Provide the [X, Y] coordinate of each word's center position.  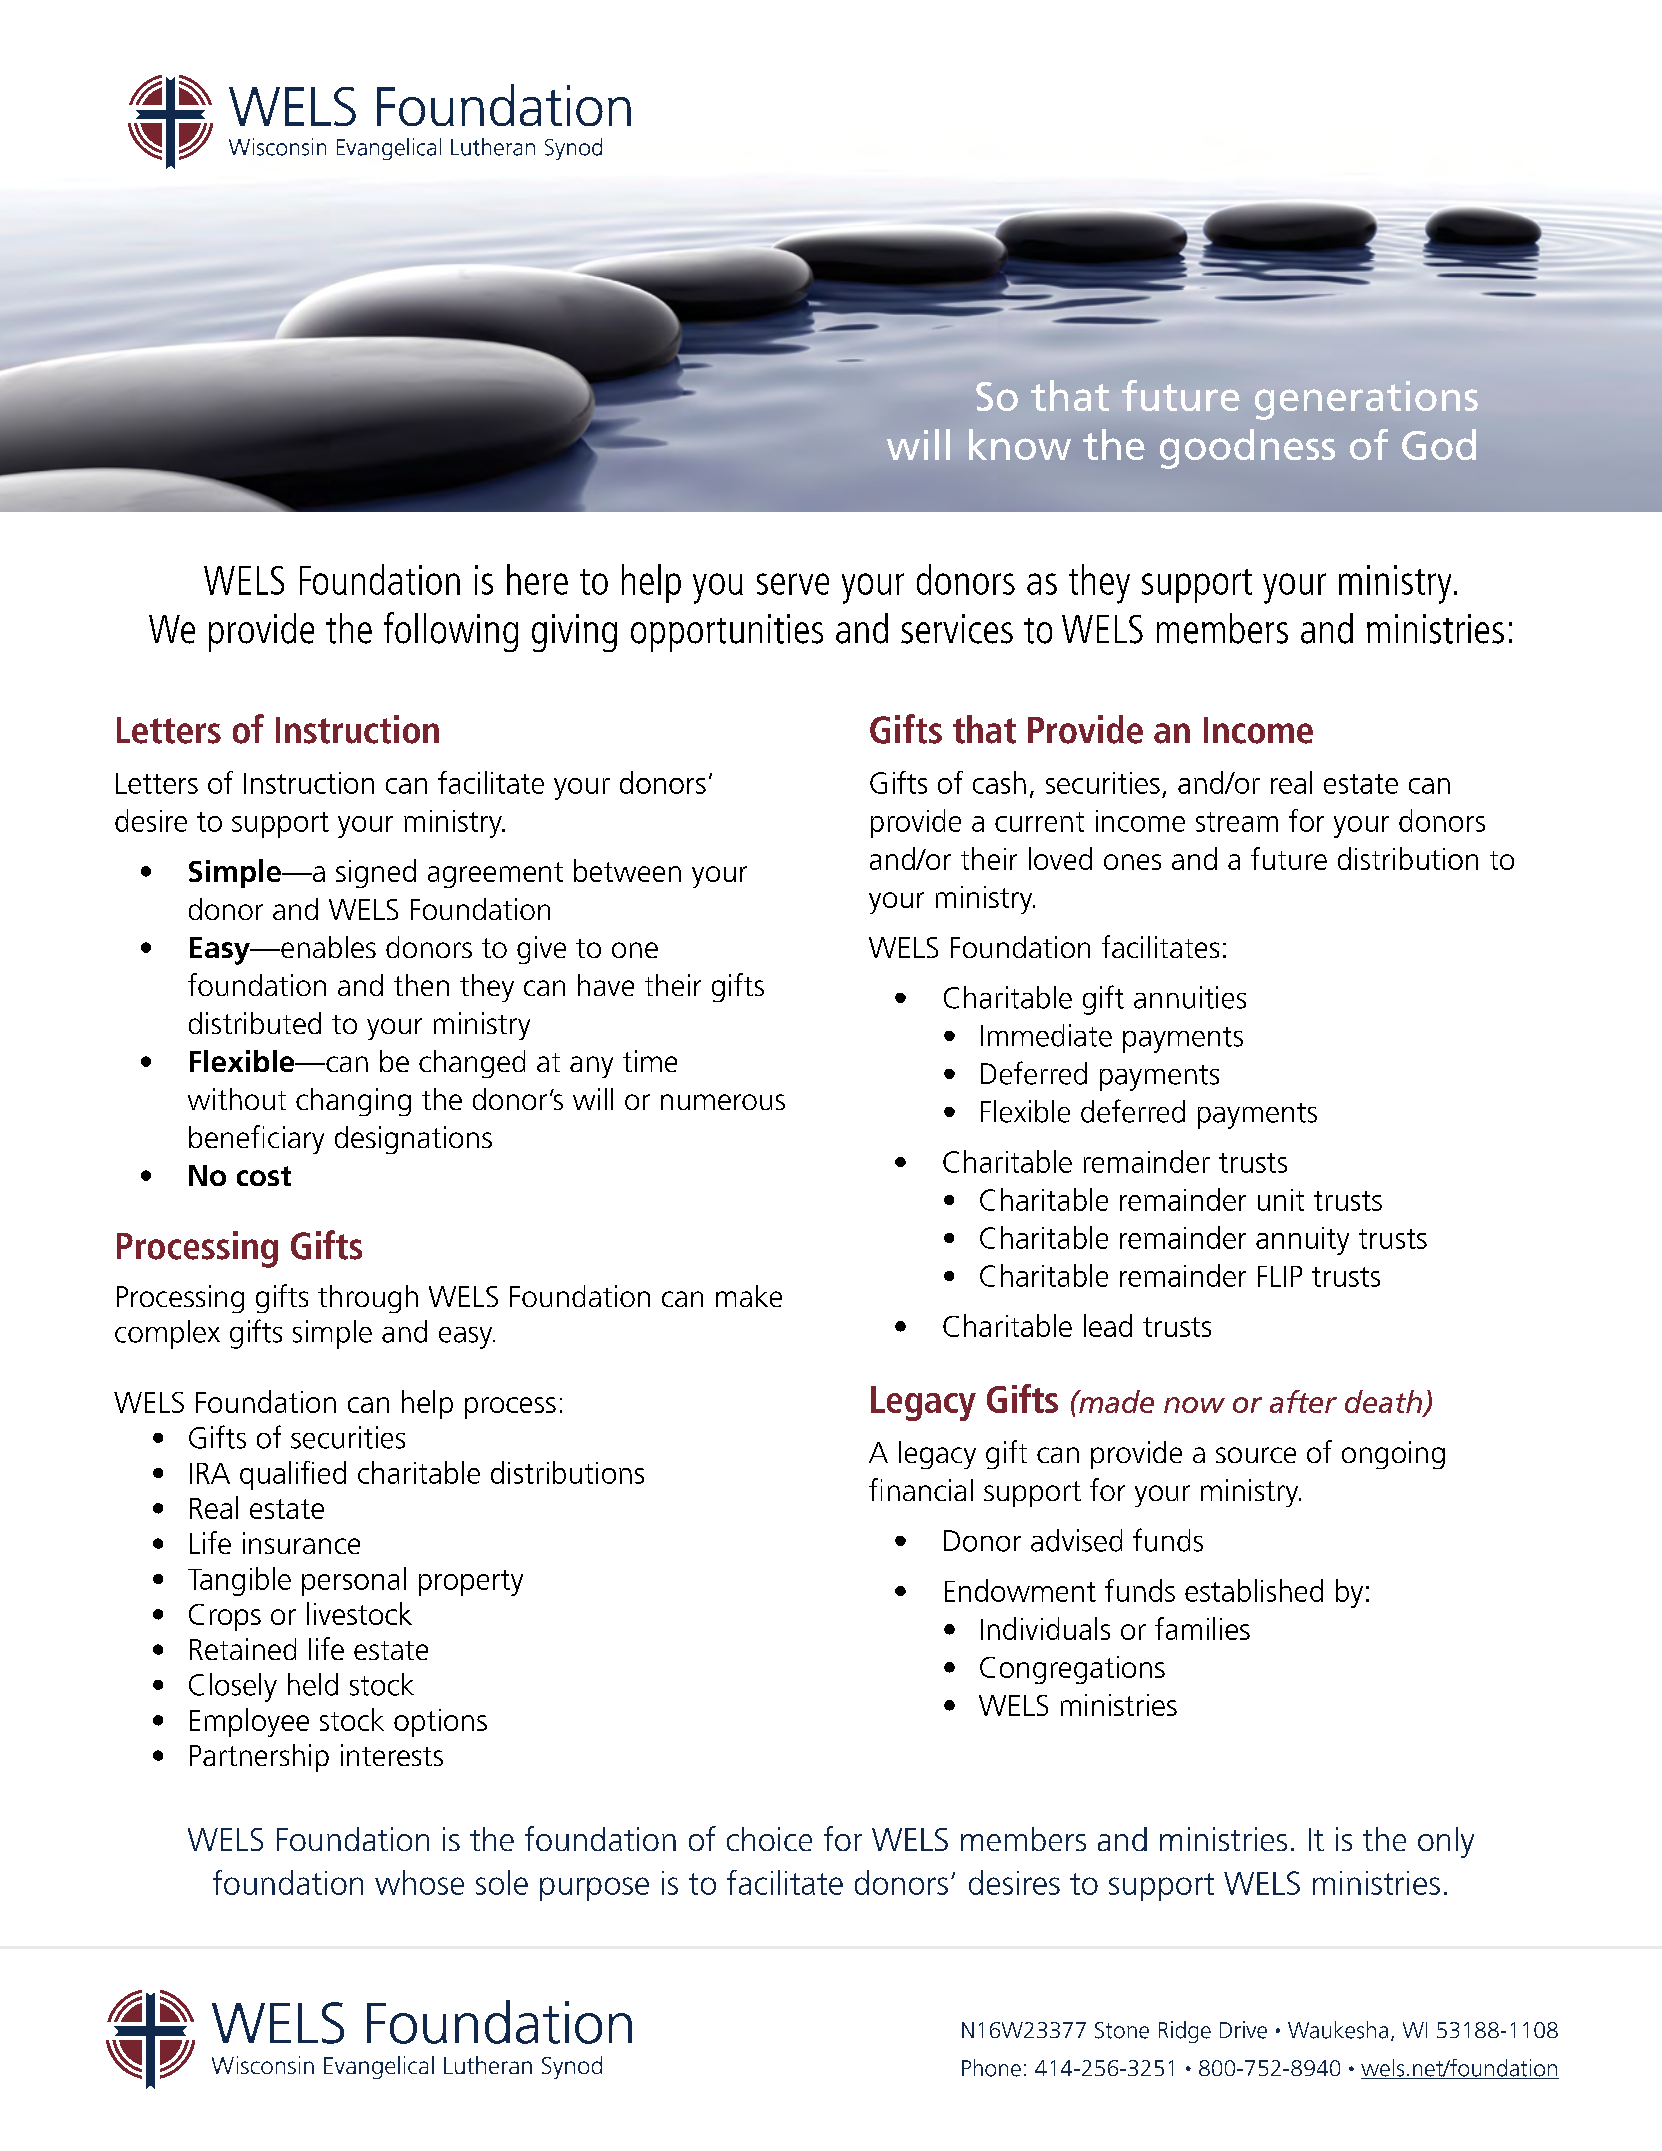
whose [419, 1882]
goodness [1247, 449]
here [537, 579]
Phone [991, 2068]
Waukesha [1338, 2030]
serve [793, 584]
